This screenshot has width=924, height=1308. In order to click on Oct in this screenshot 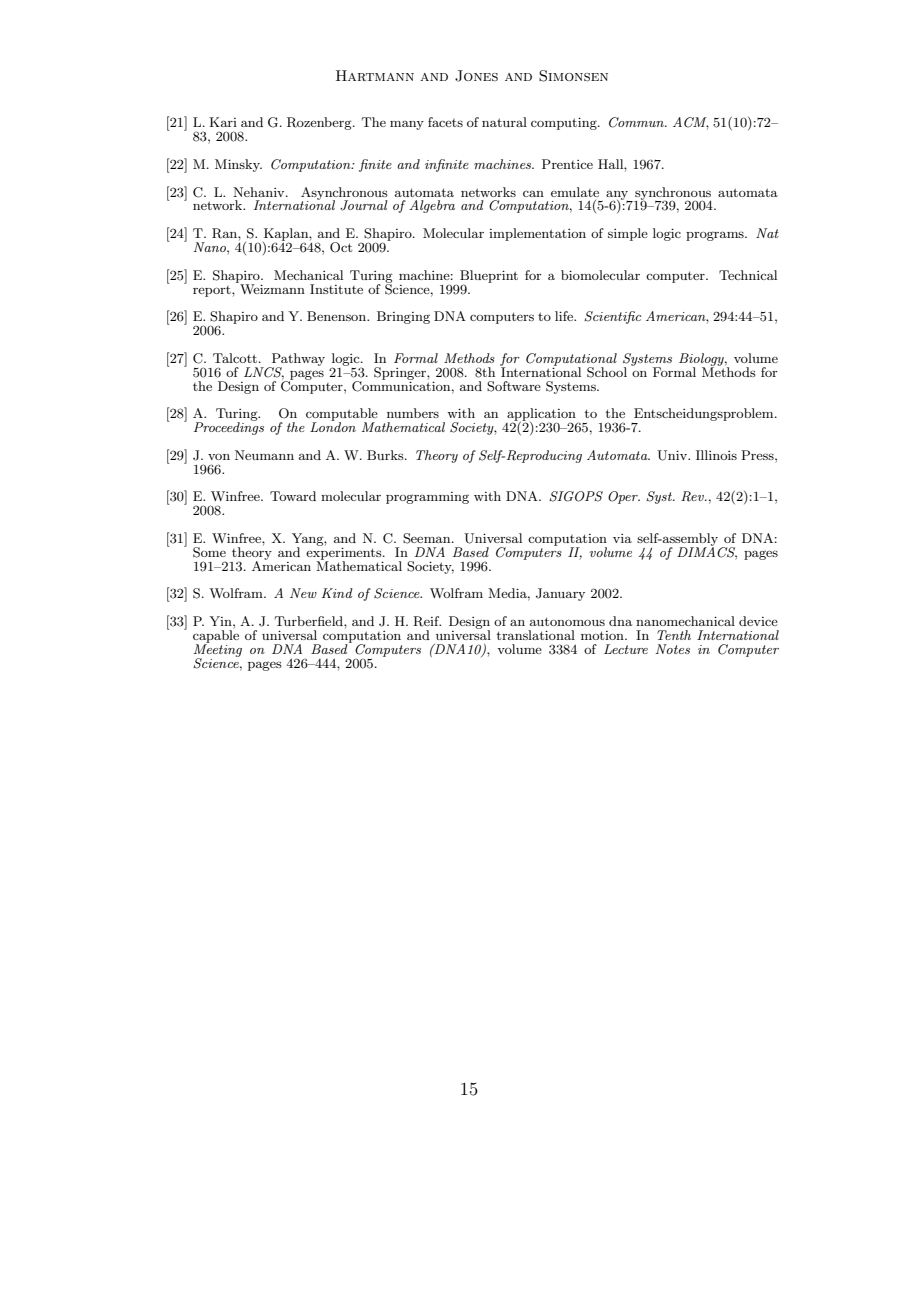, I will do `click(341, 247)`.
